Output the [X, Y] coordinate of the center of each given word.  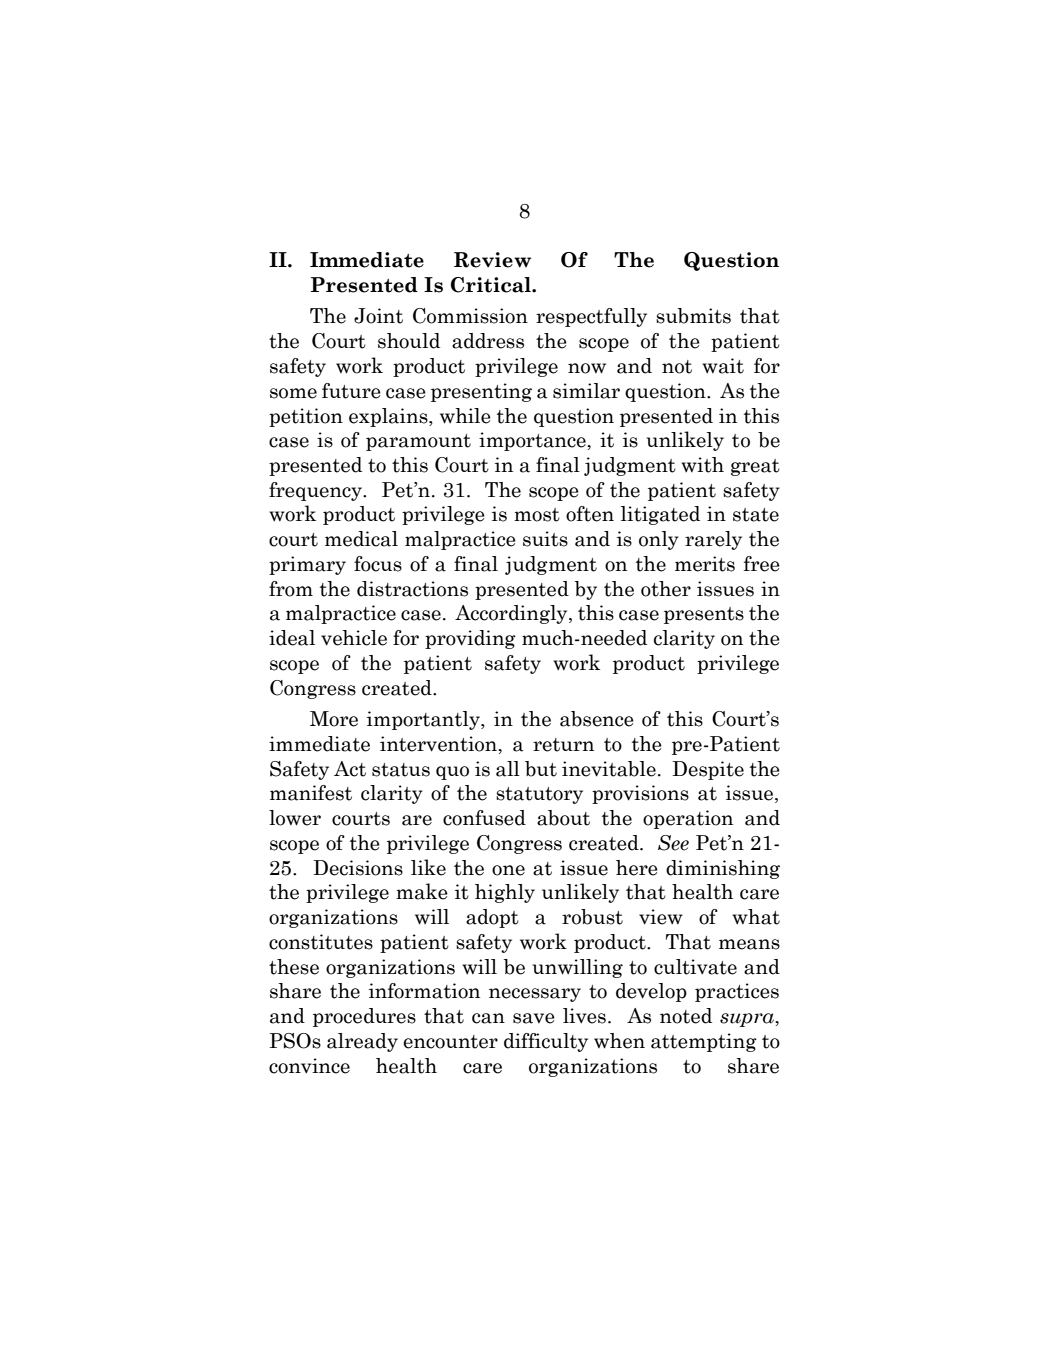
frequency [316, 491]
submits [693, 316]
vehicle [354, 638]
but [541, 769]
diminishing [723, 869]
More [334, 719]
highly [505, 893]
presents [704, 615]
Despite [708, 770]
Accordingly [512, 614]
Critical [492, 285]
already [362, 1042]
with [702, 465]
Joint [378, 316]
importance [533, 441]
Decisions [358, 868]
